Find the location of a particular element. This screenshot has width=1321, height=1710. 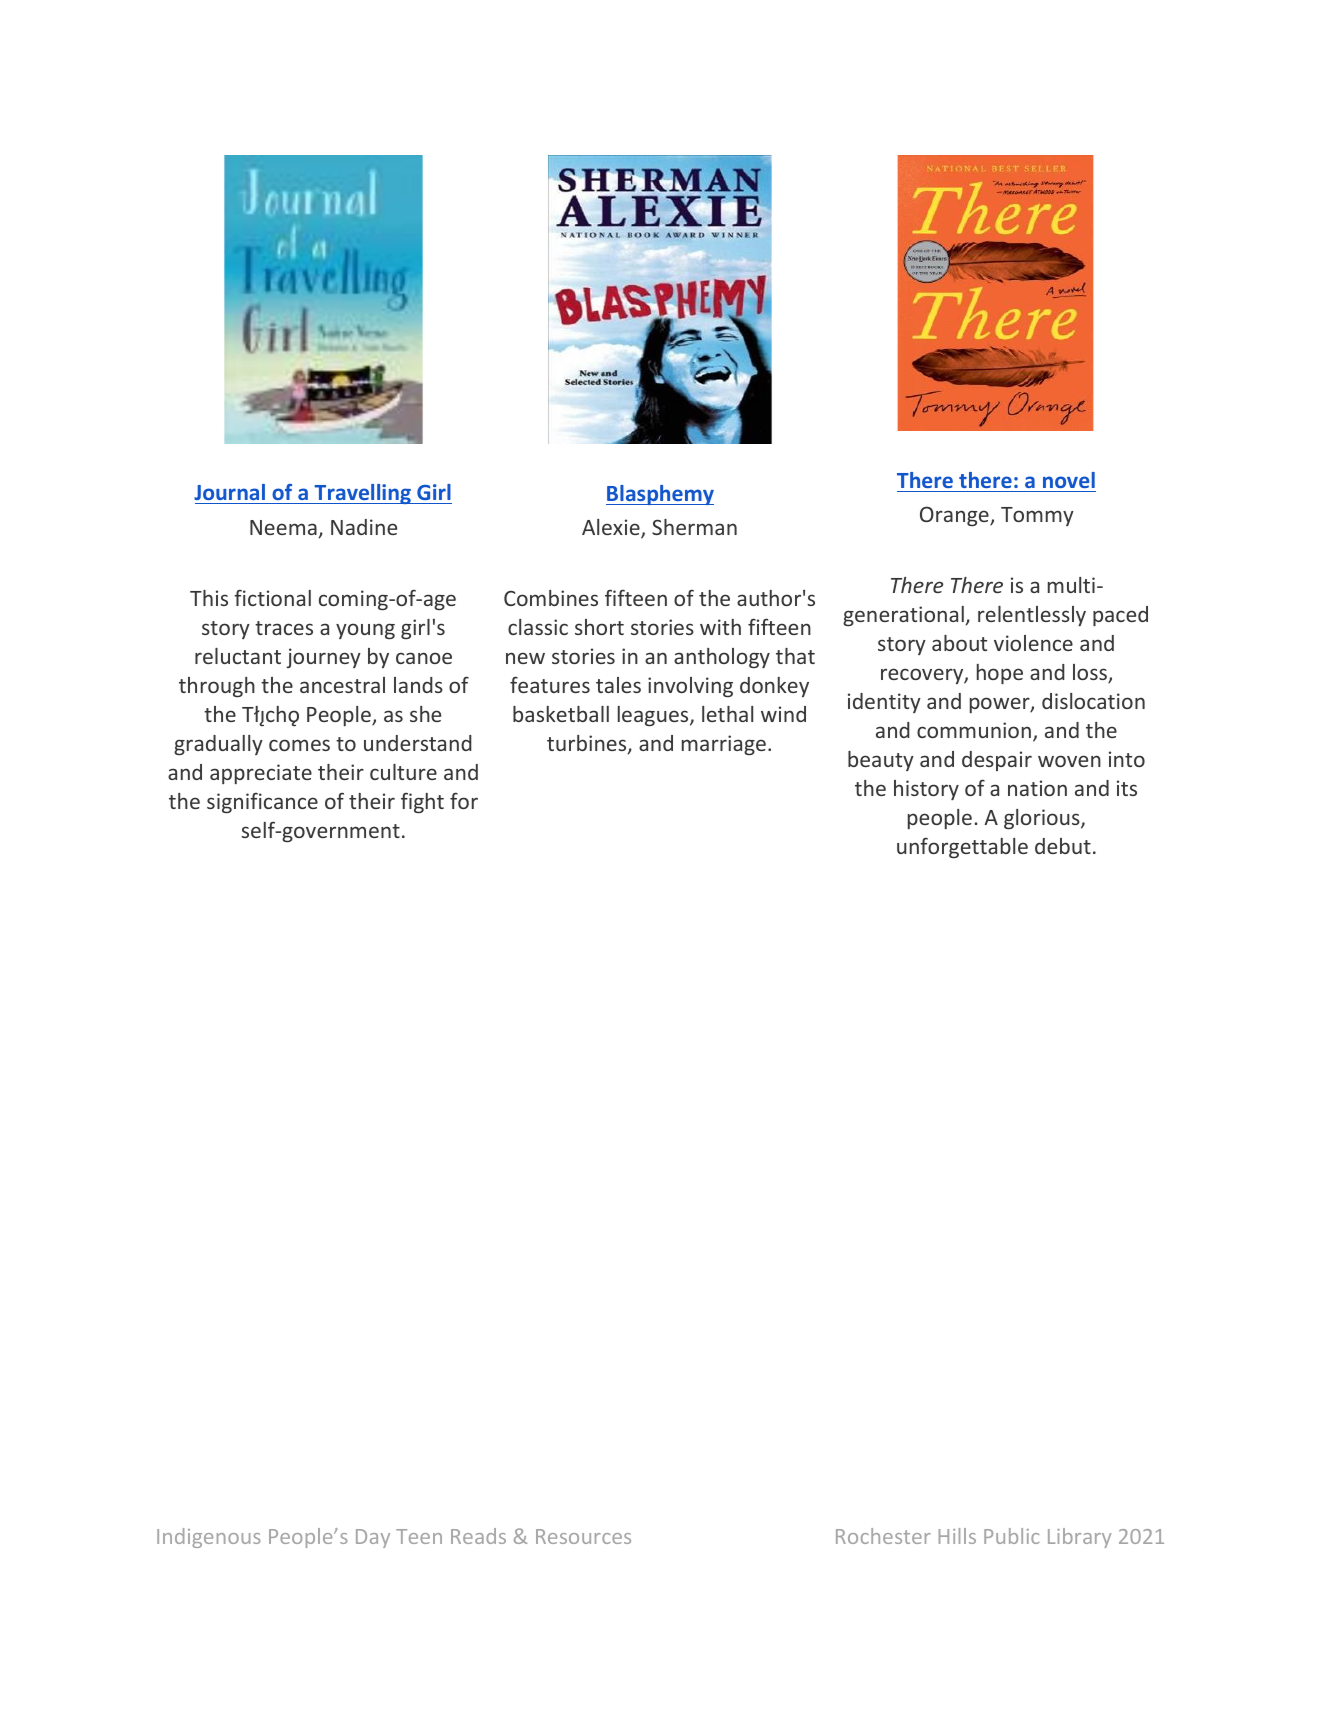

significance is located at coordinates (262, 803).
